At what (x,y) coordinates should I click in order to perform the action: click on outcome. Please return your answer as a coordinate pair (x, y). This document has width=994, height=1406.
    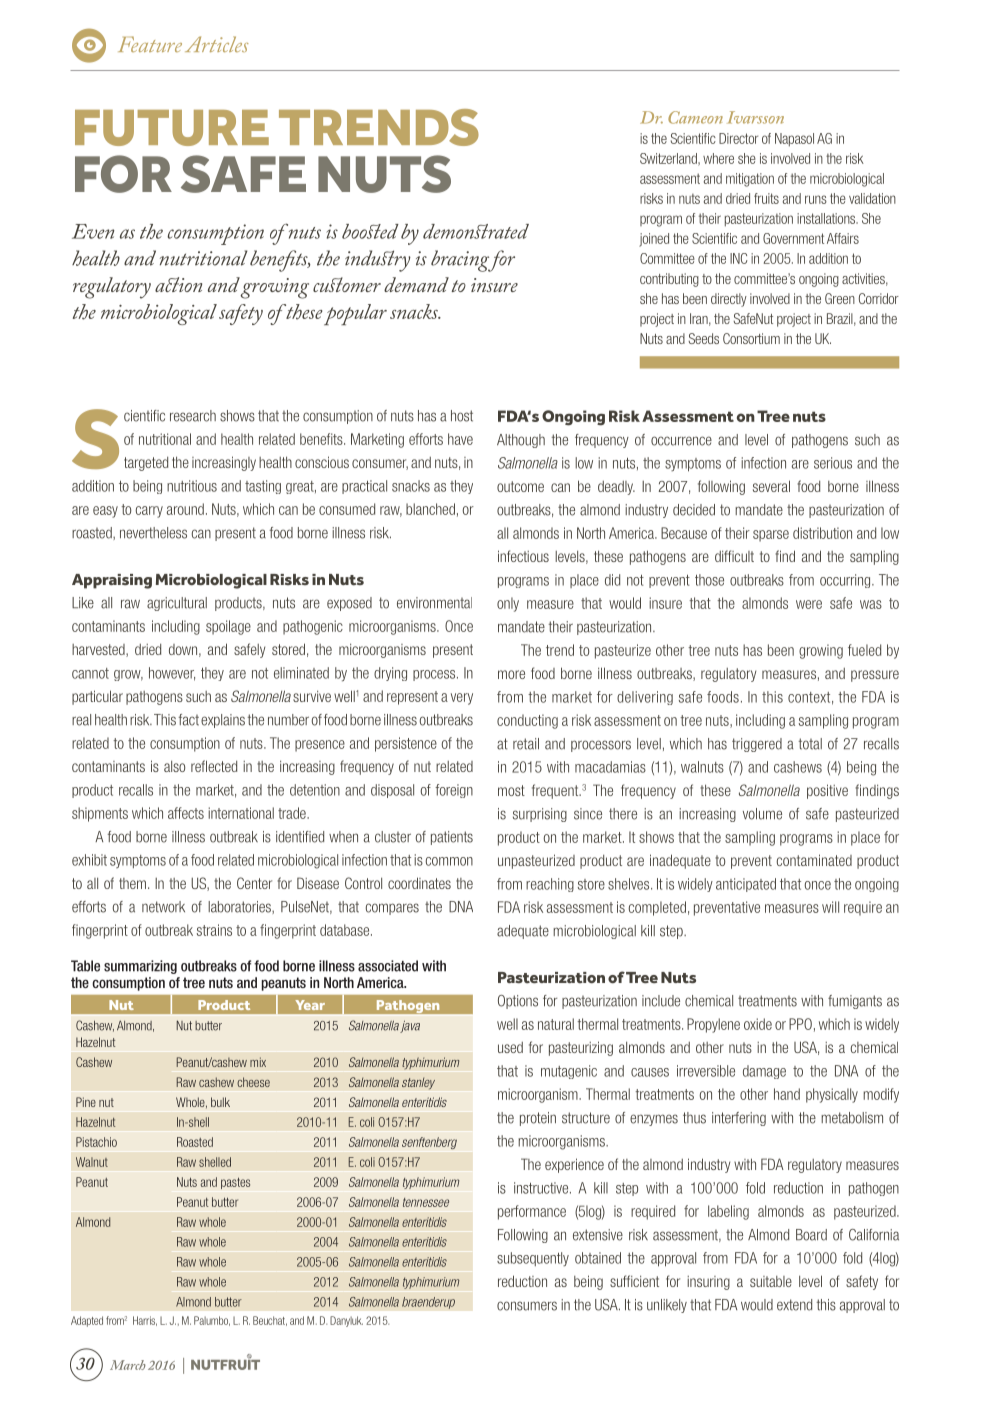
    Looking at the image, I should click on (520, 486).
